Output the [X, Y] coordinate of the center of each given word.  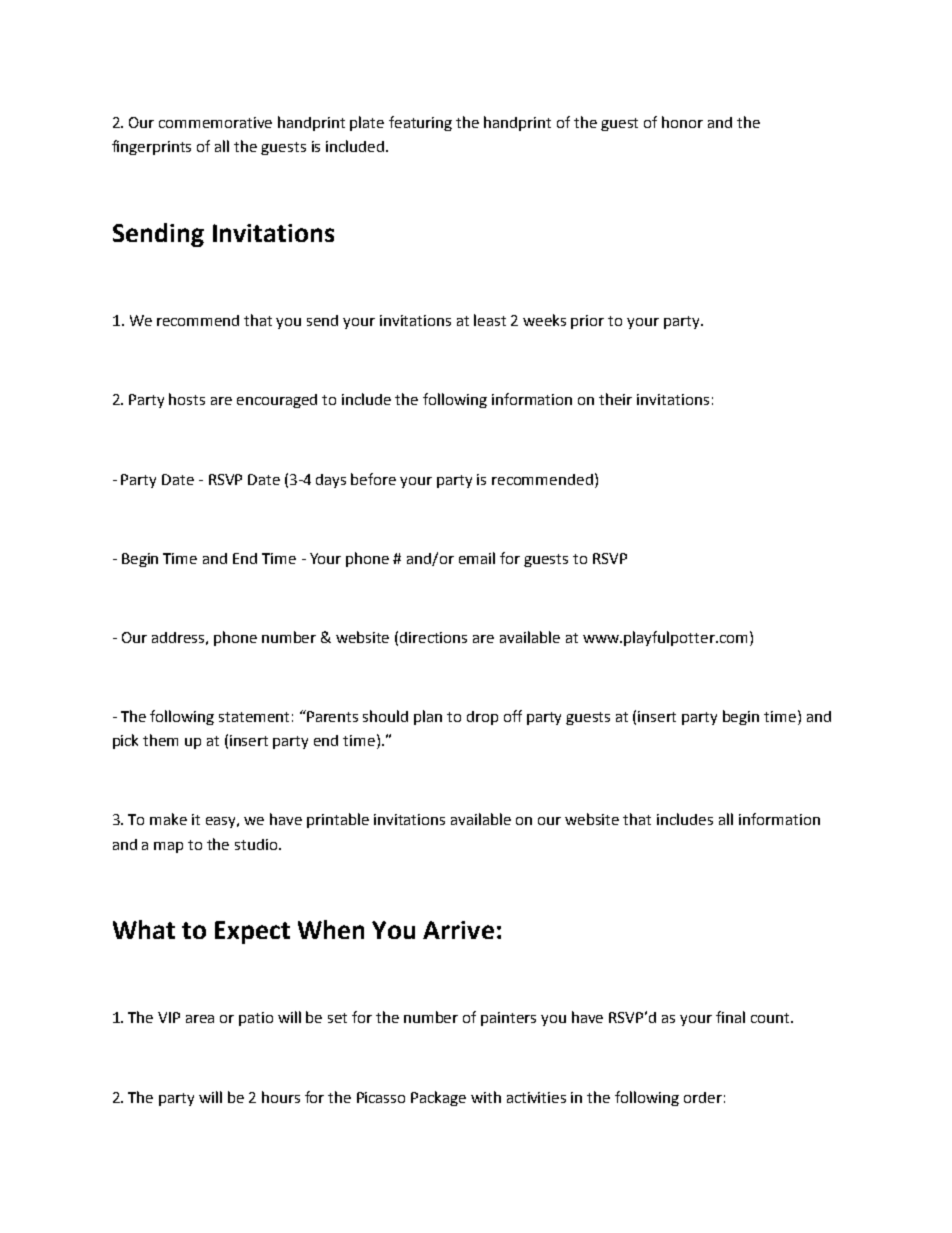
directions [433, 637]
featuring [420, 123]
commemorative [215, 122]
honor [682, 122]
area [200, 1019]
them [160, 740]
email [477, 558]
